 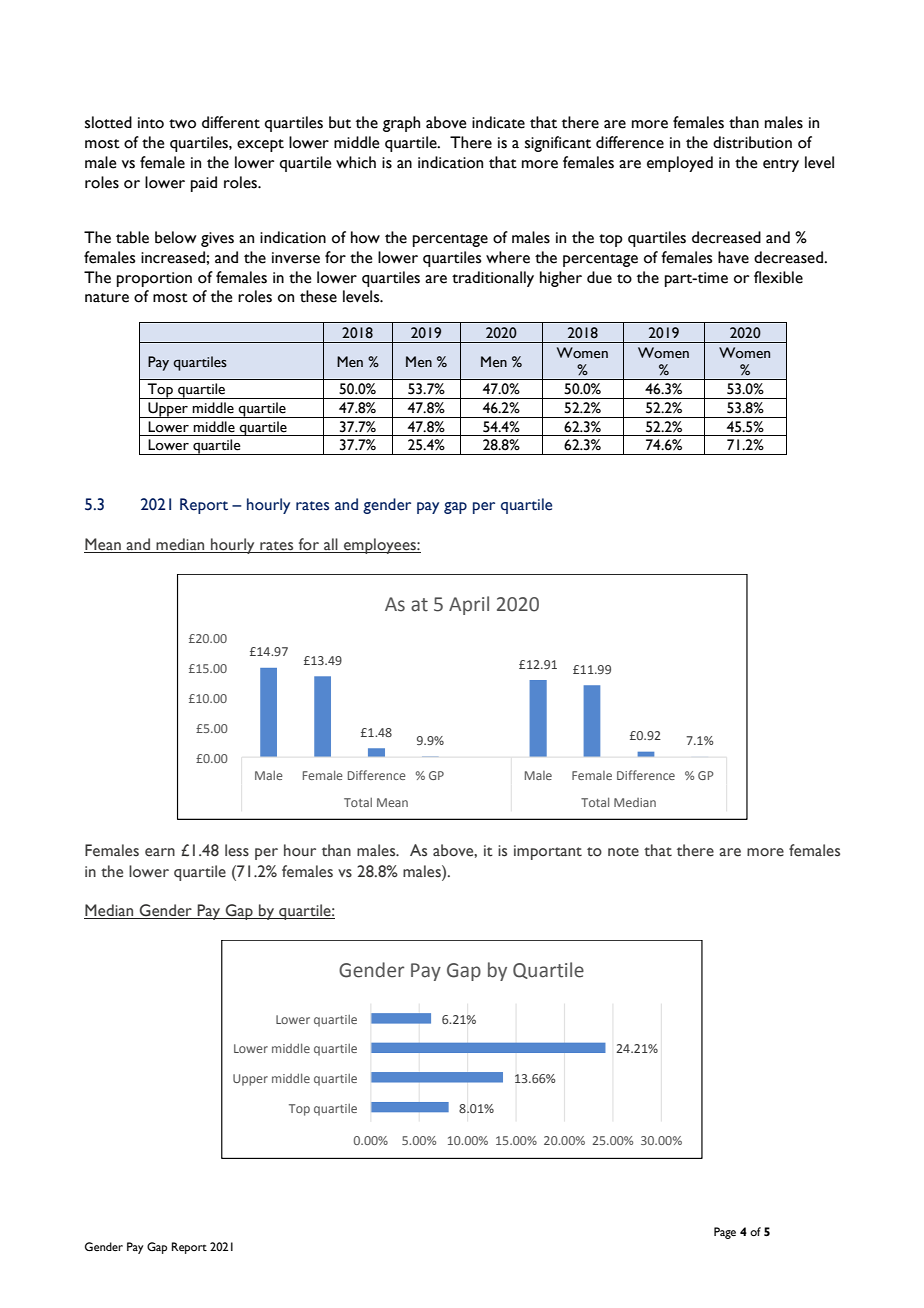 I want to click on earn, so click(x=160, y=852).
